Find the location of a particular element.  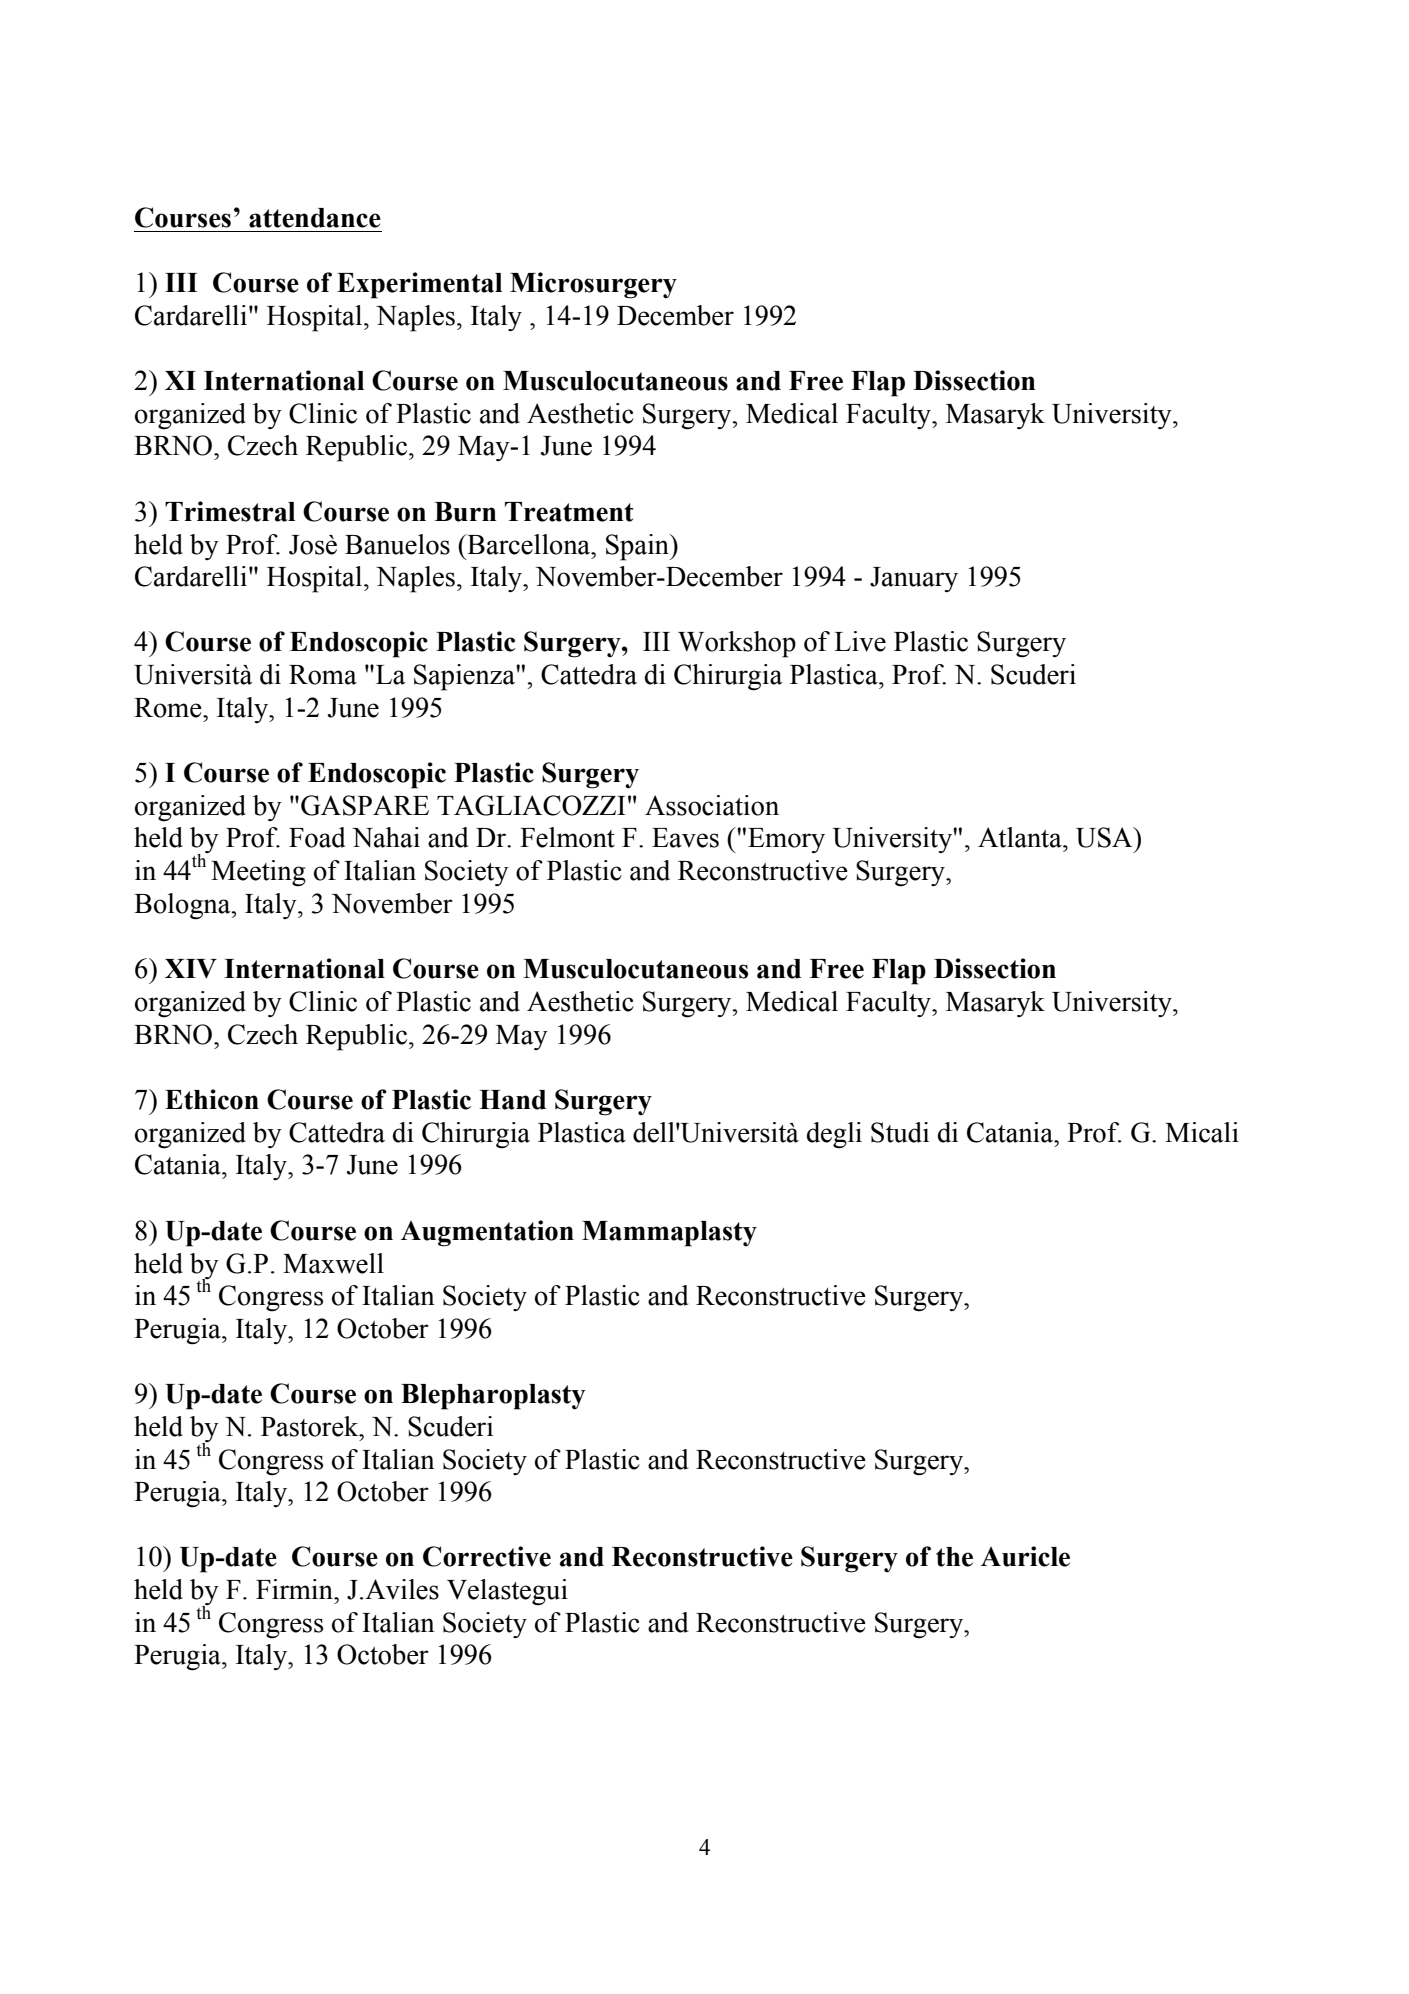

Eaves is located at coordinates (685, 838).
